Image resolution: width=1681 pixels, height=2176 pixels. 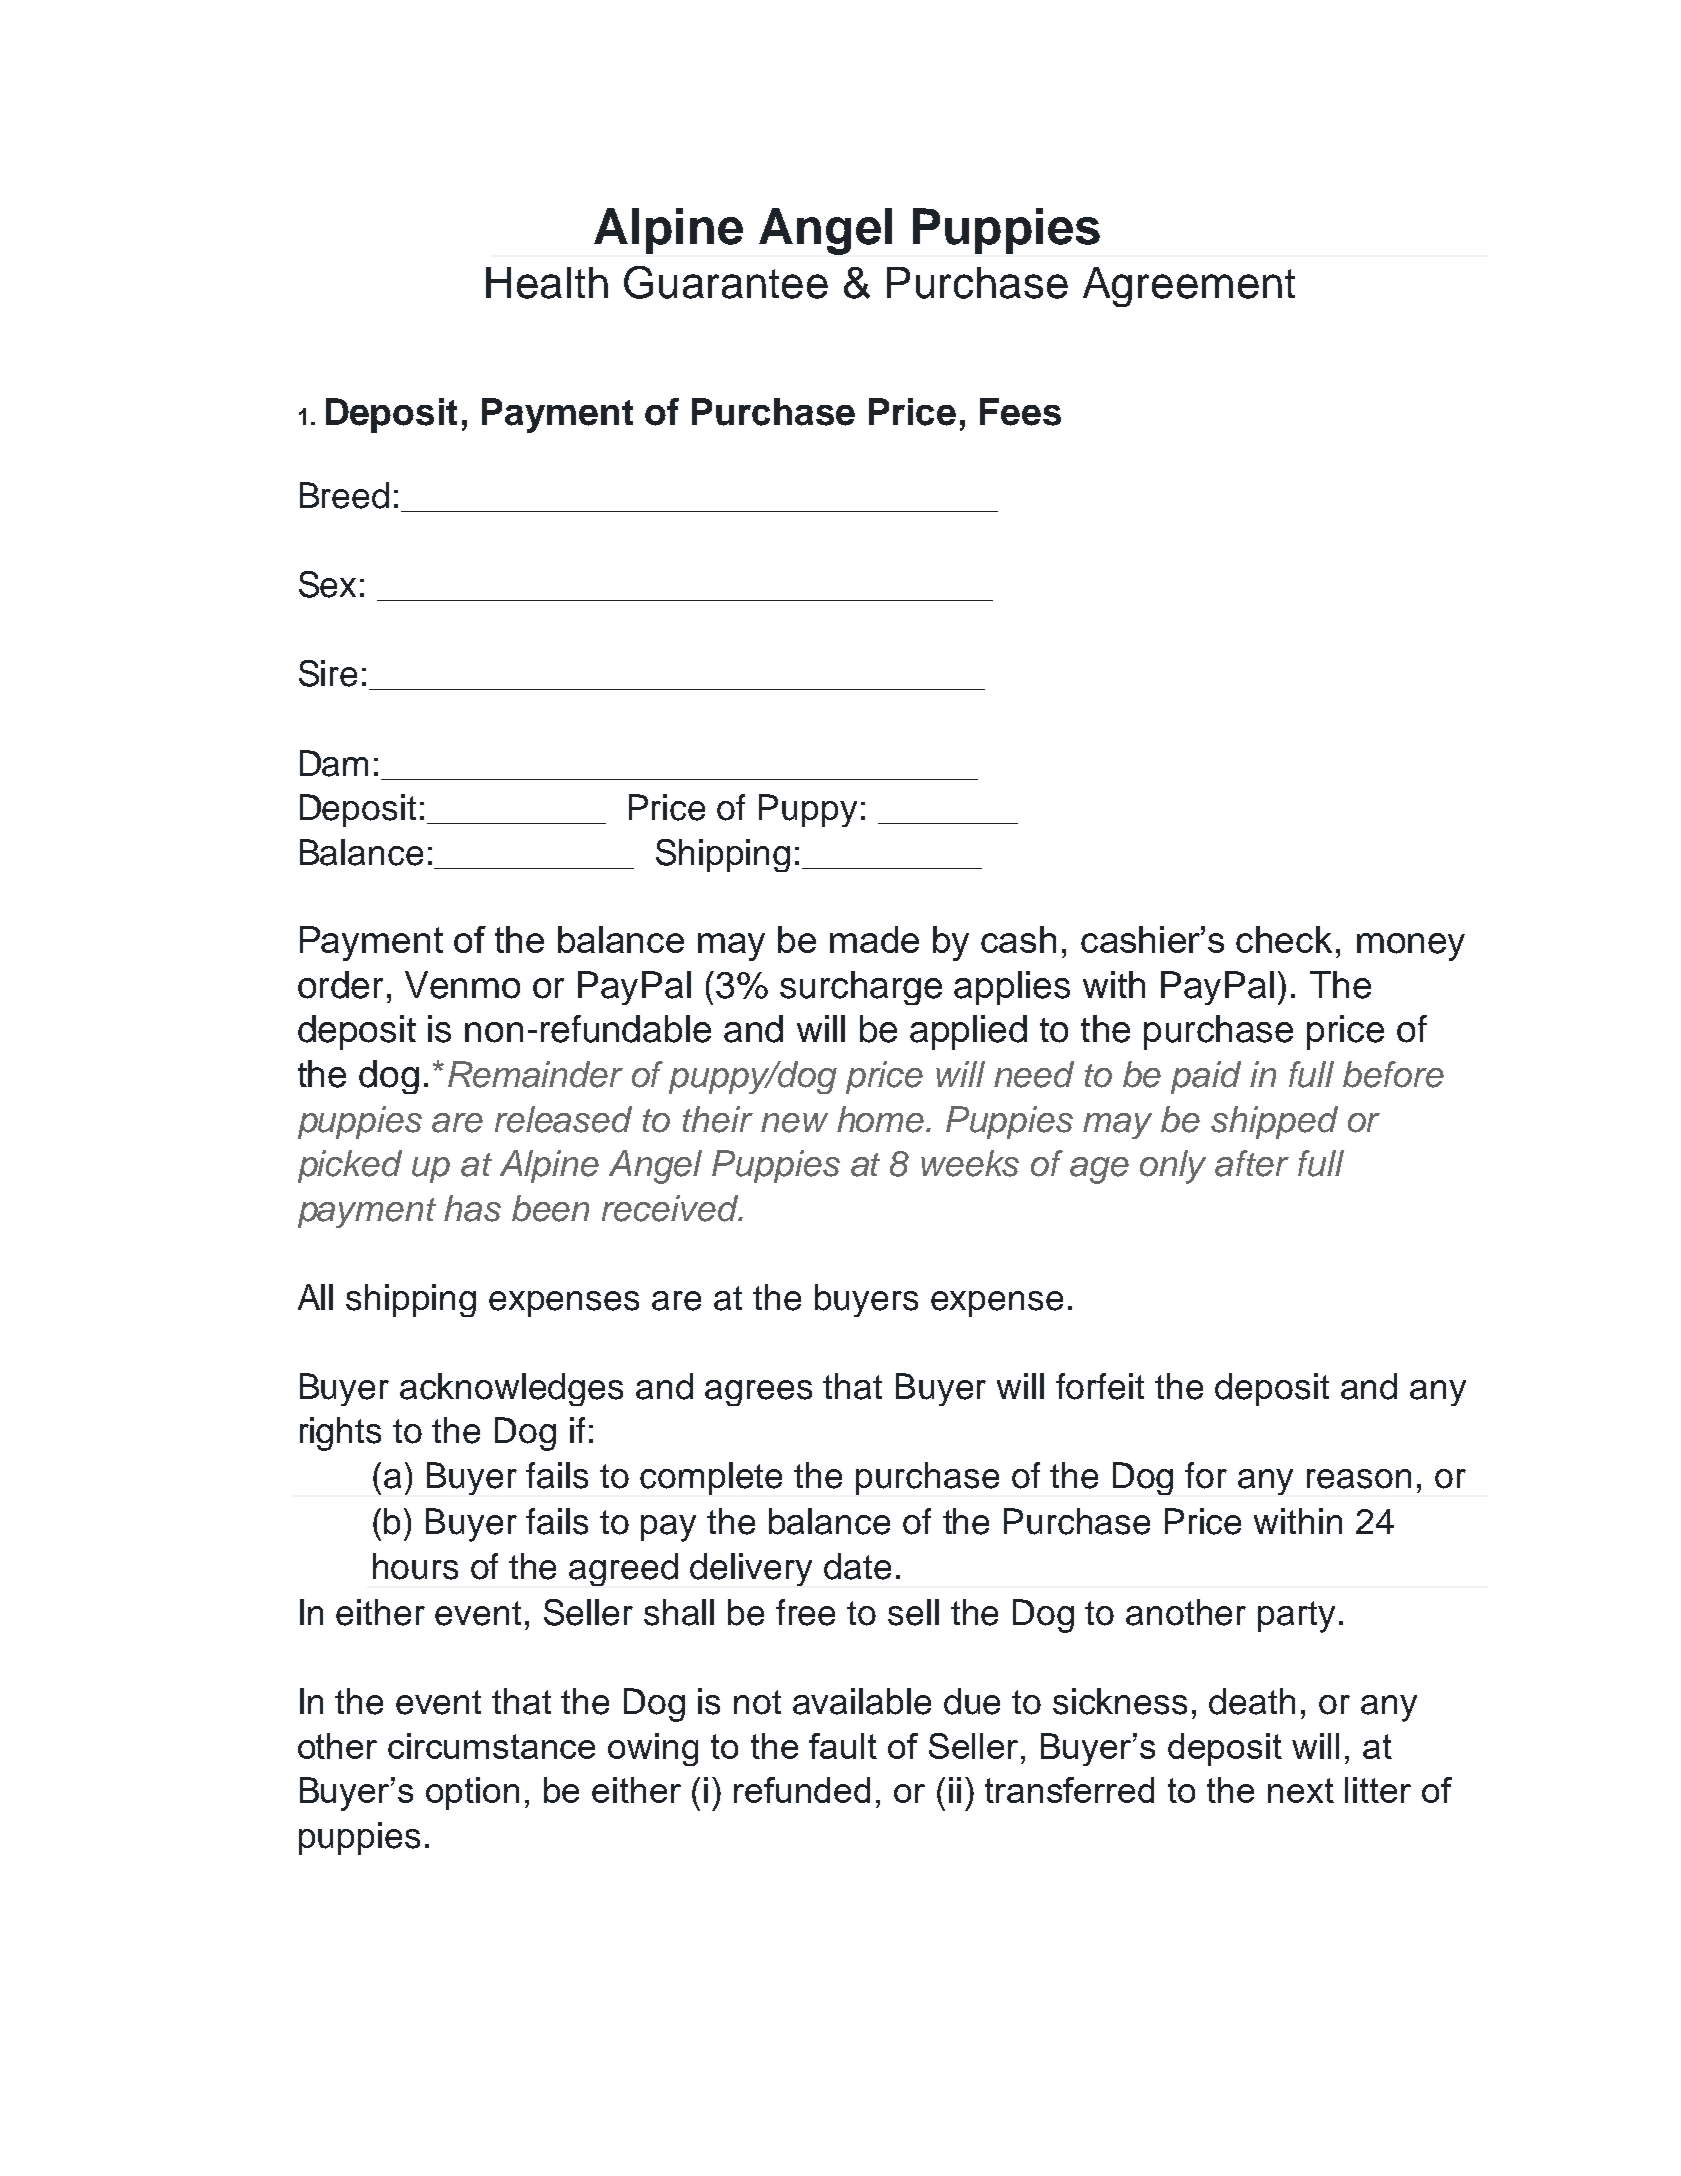 I want to click on Agreement, so click(x=1189, y=287).
